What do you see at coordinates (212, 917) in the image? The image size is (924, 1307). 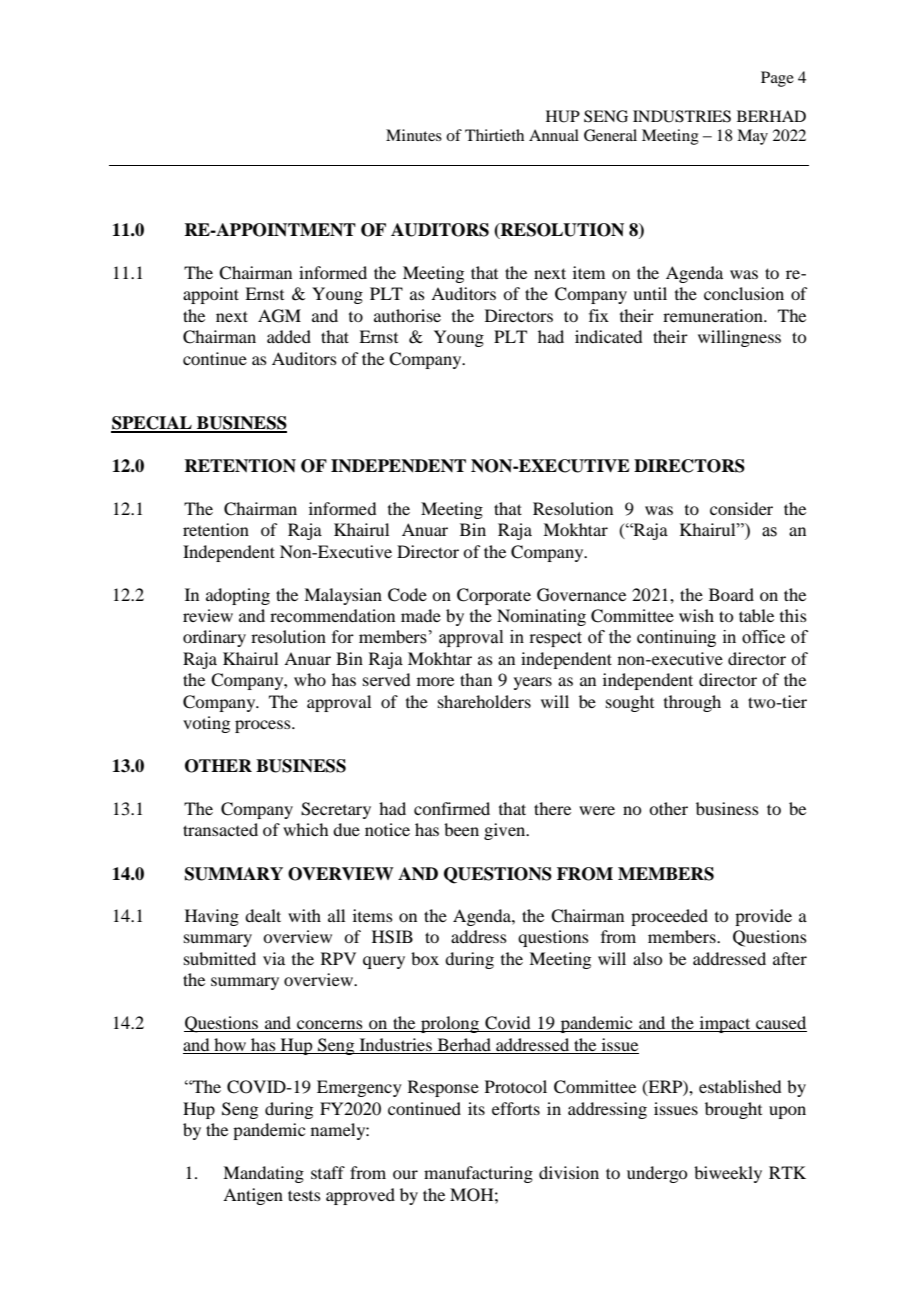 I see `Having` at bounding box center [212, 917].
